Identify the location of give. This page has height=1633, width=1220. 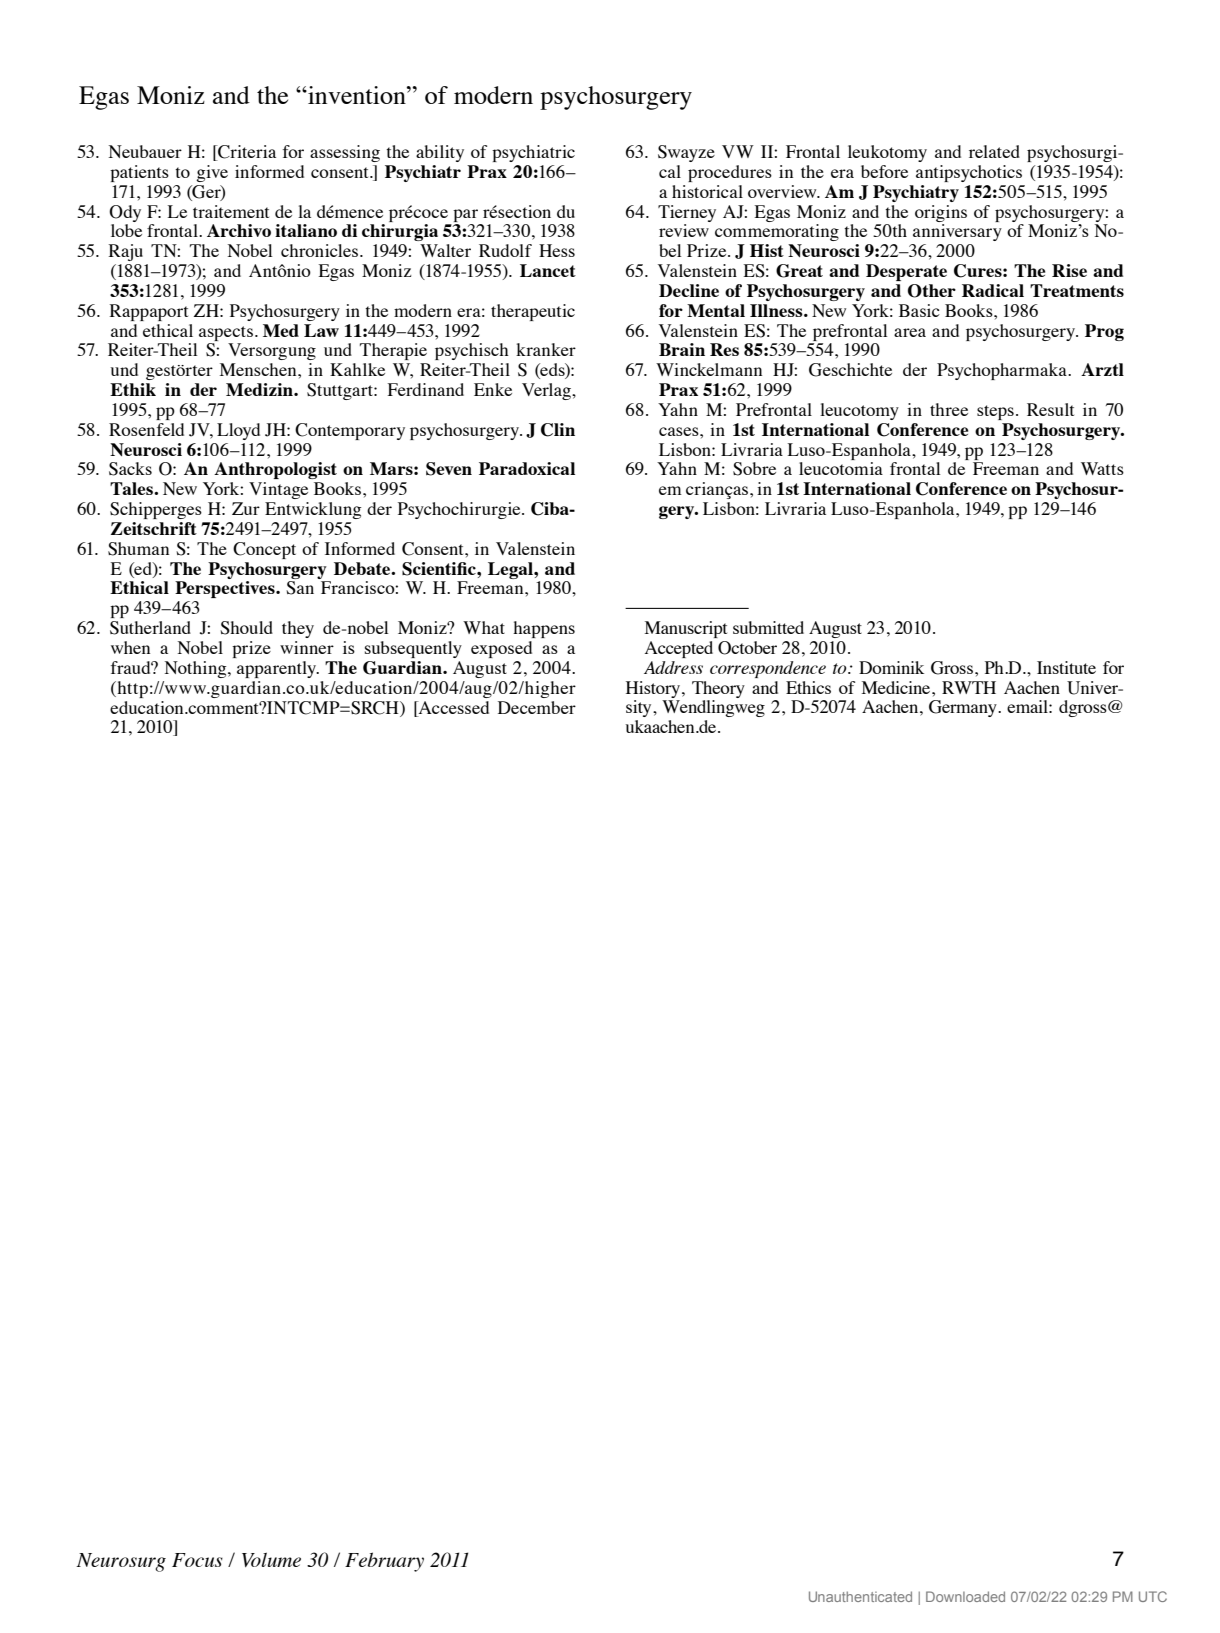
(212, 173).
